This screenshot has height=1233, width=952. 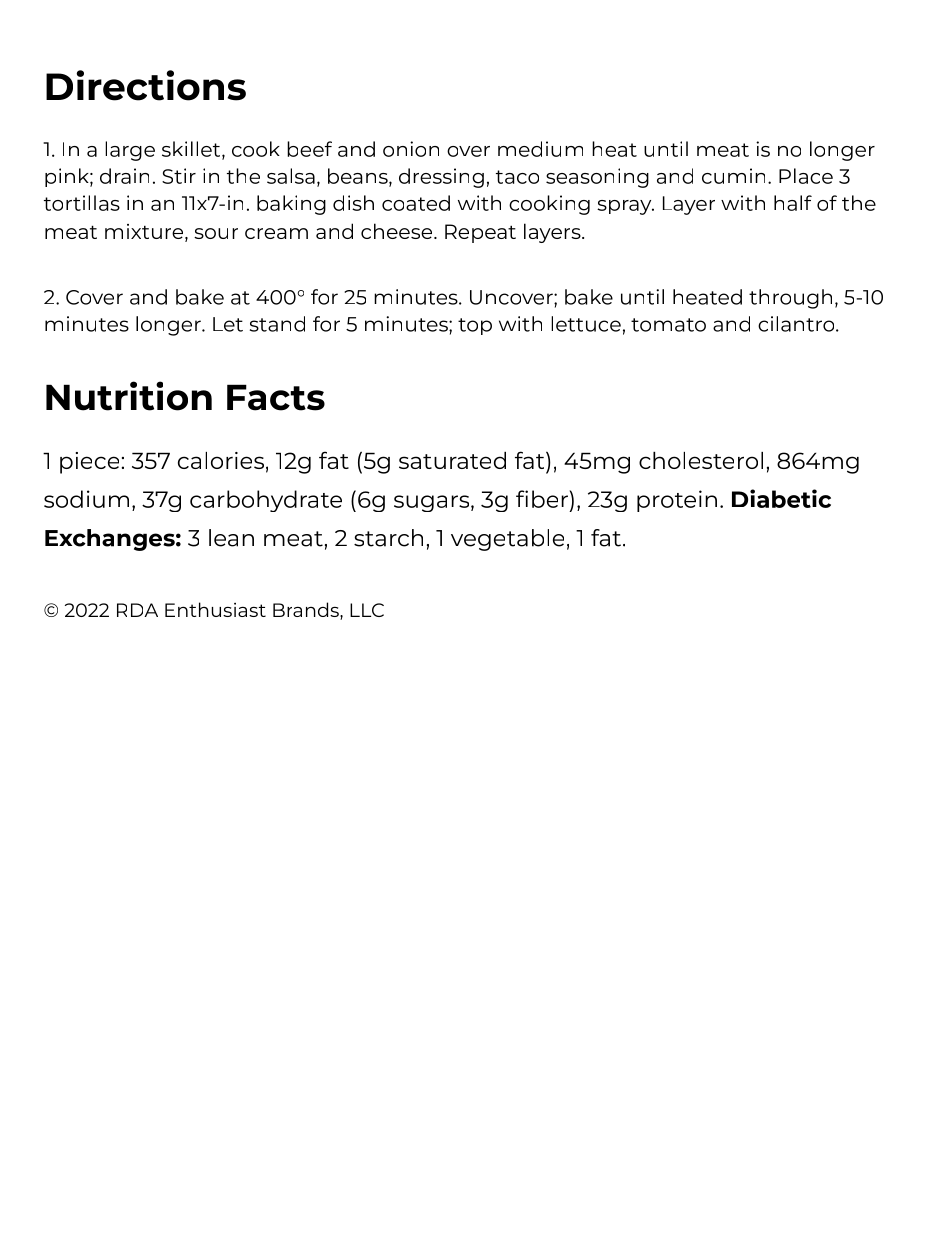 I want to click on RDA, so click(x=137, y=610).
